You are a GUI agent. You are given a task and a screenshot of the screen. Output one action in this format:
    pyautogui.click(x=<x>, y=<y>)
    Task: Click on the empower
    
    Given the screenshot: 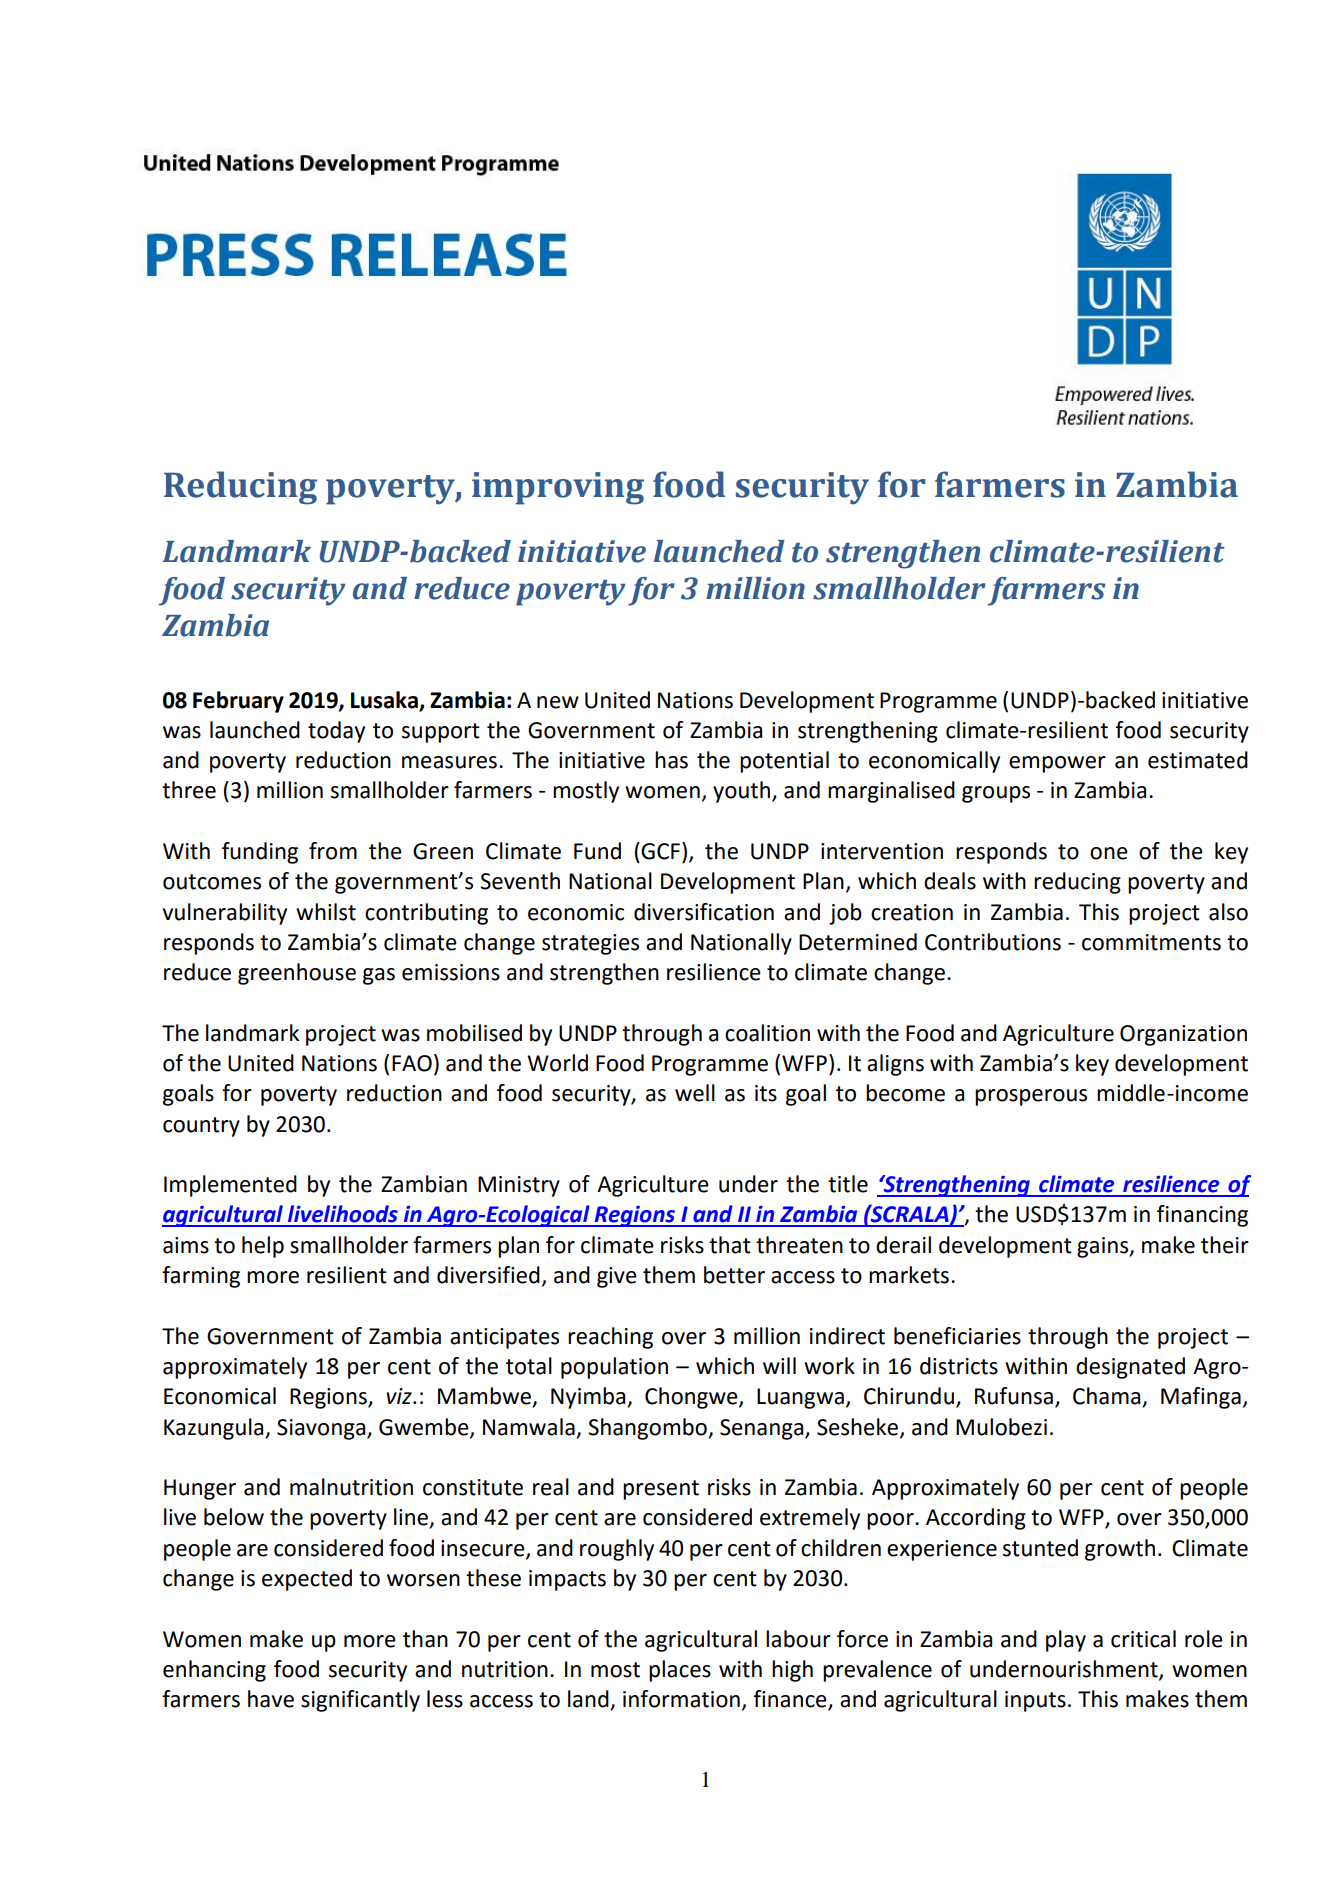 What is the action you would take?
    pyautogui.click(x=1057, y=764)
